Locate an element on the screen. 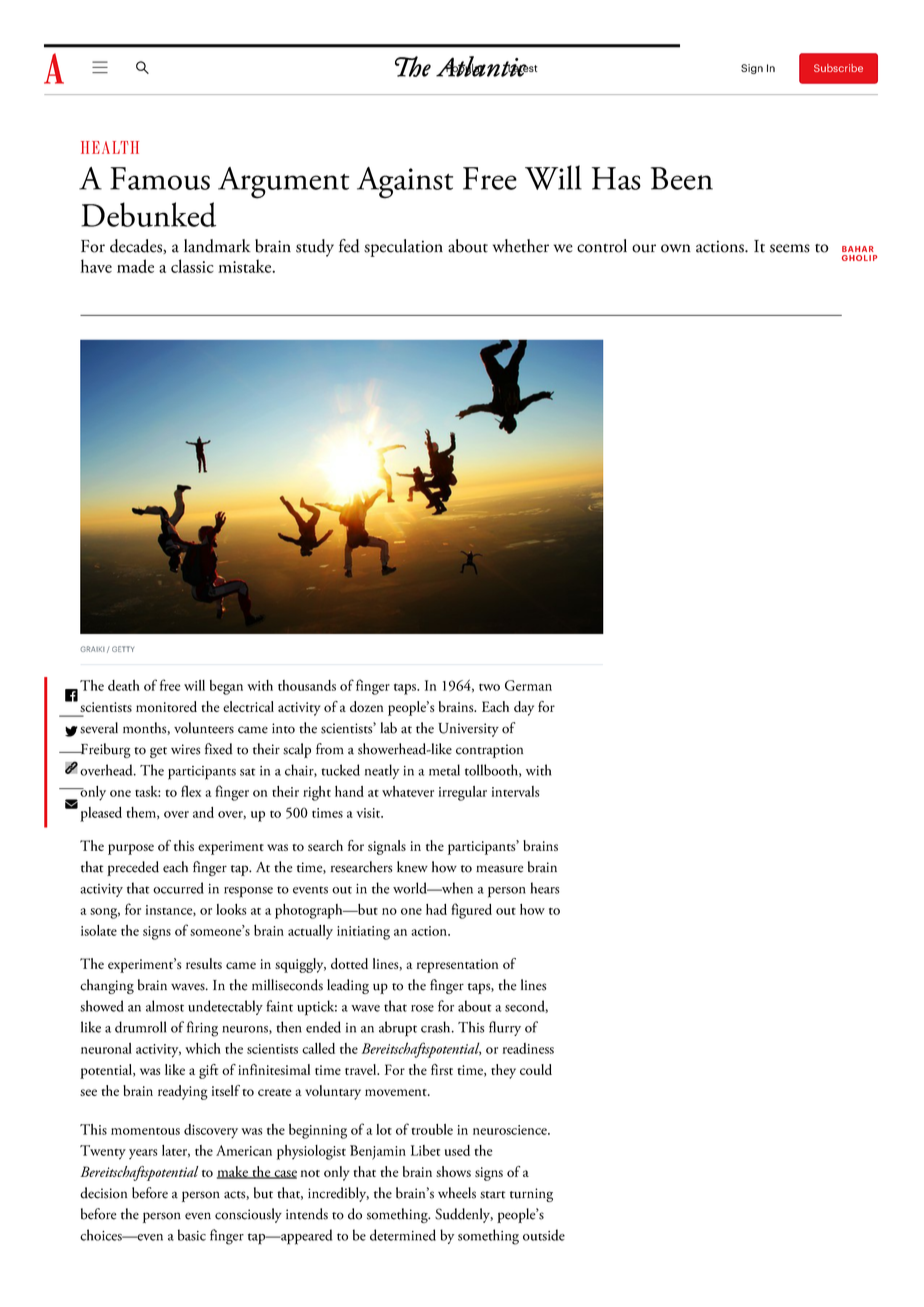 Image resolution: width=924 pixels, height=1307 pixels. HEALTH is located at coordinates (110, 147).
